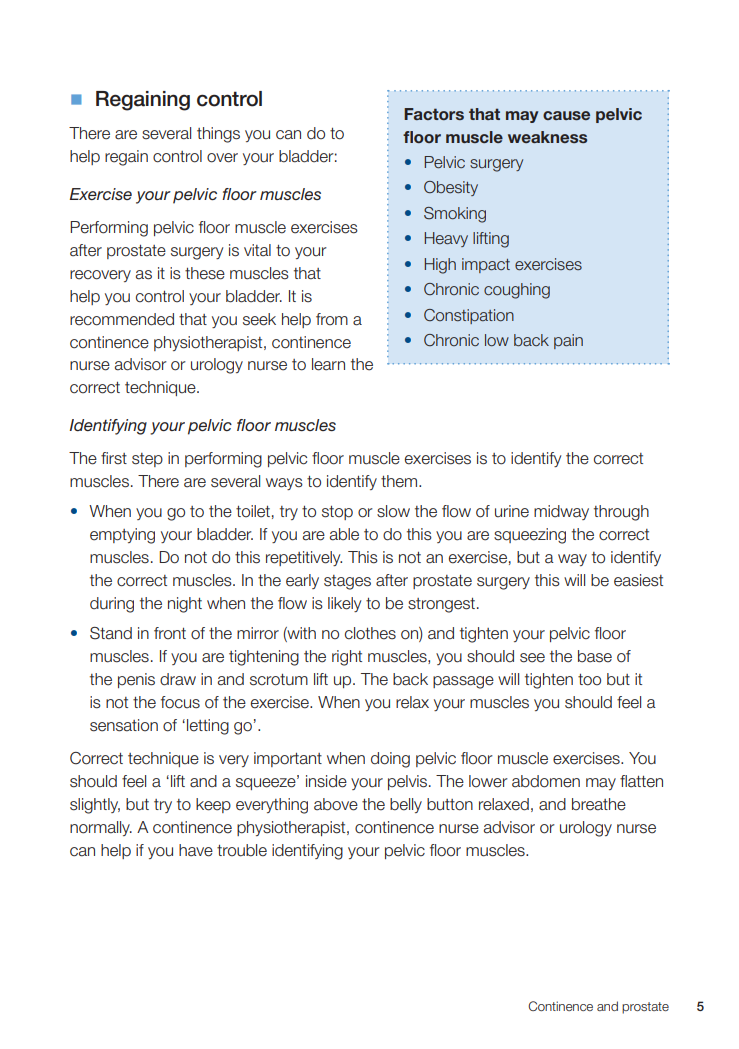 The width and height of the document is (739, 1049). What do you see at coordinates (440, 266) in the document?
I see `High` at bounding box center [440, 266].
